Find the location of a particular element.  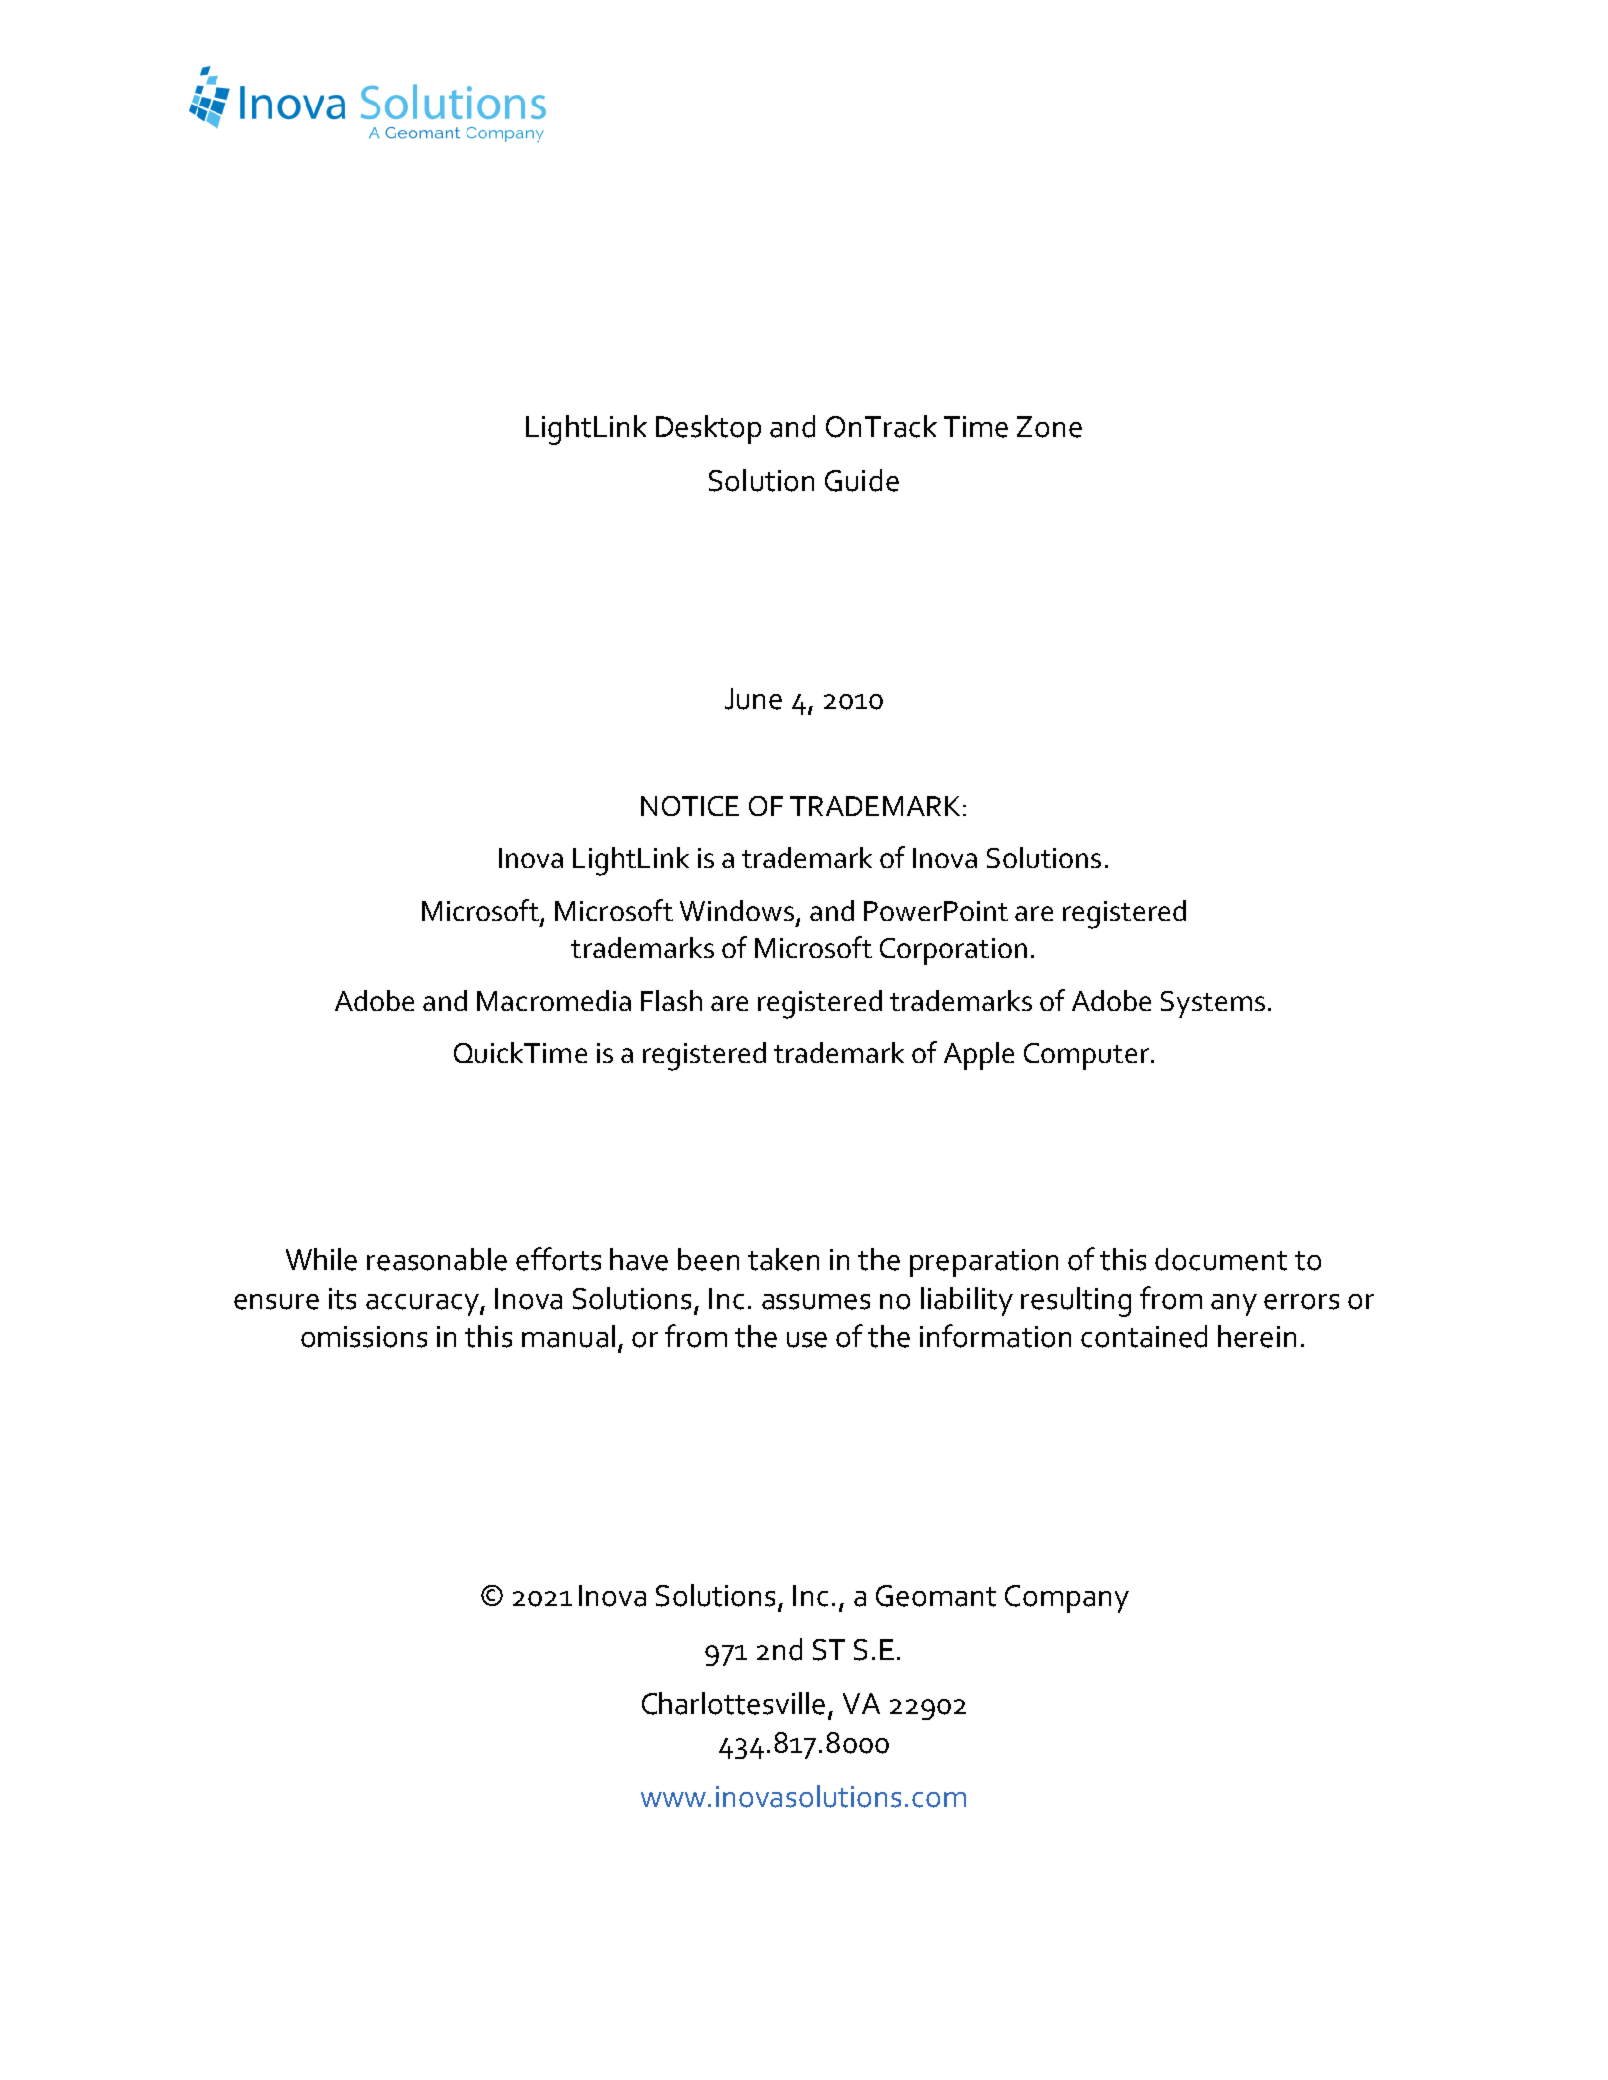

Systems is located at coordinates (1213, 1004).
